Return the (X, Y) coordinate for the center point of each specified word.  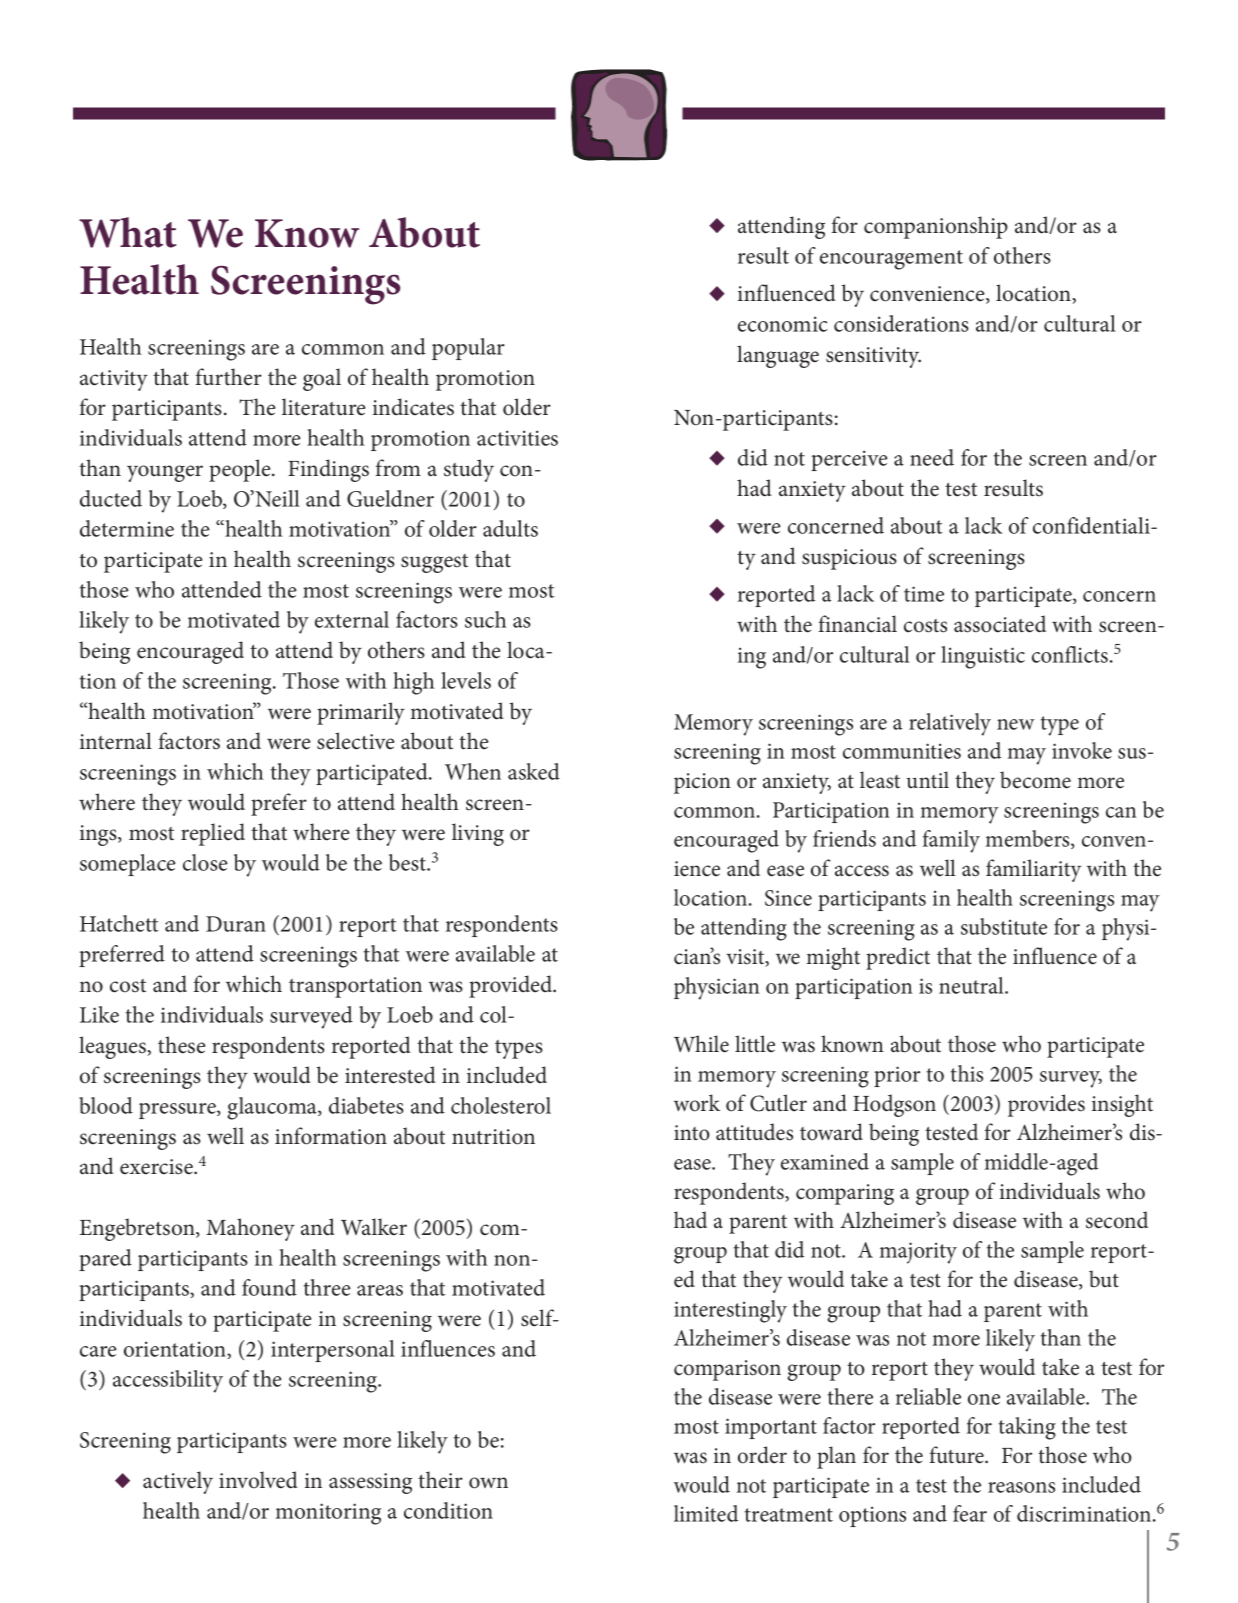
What (127, 232)
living (478, 834)
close (205, 862)
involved (258, 1480)
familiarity (1033, 870)
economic (783, 324)
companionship (936, 227)
